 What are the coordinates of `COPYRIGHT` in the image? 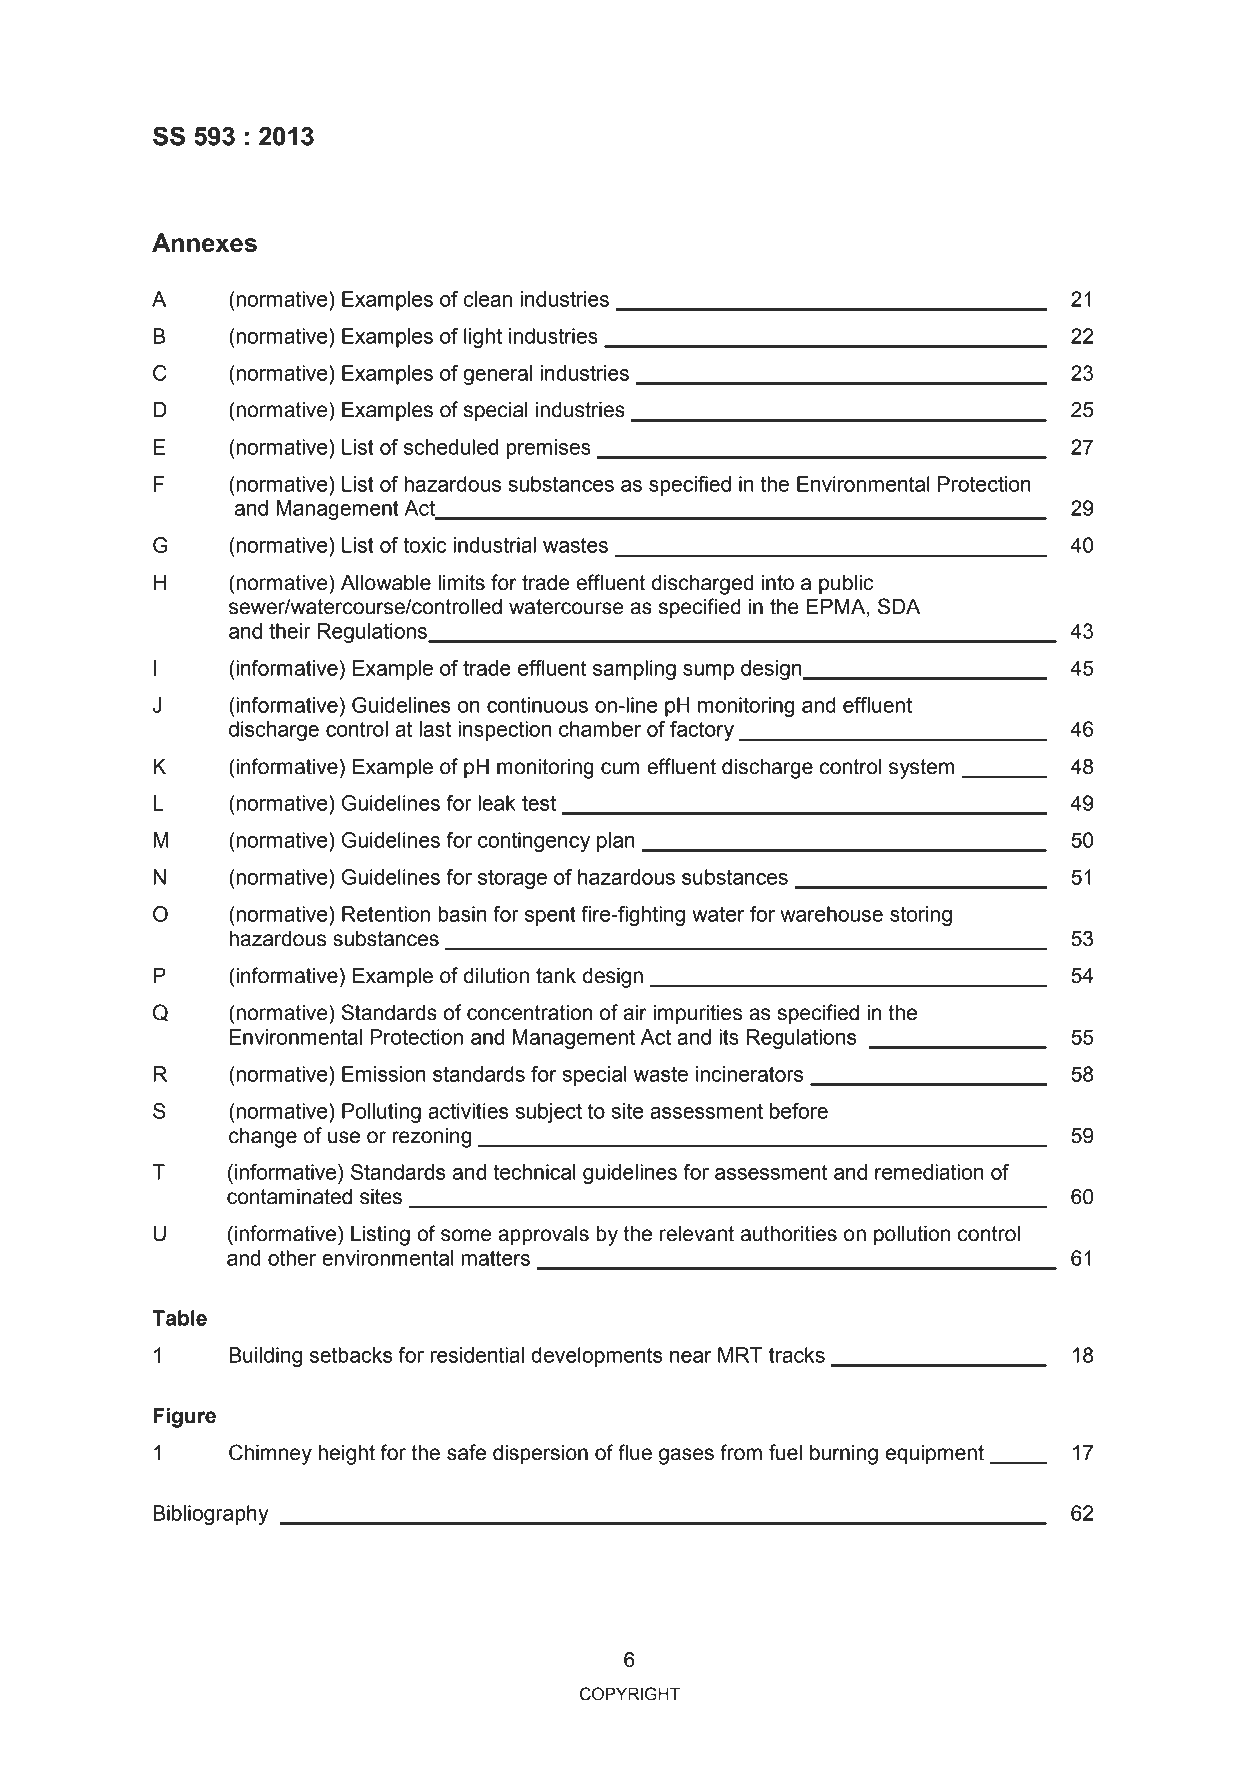 It's located at (630, 1694).
